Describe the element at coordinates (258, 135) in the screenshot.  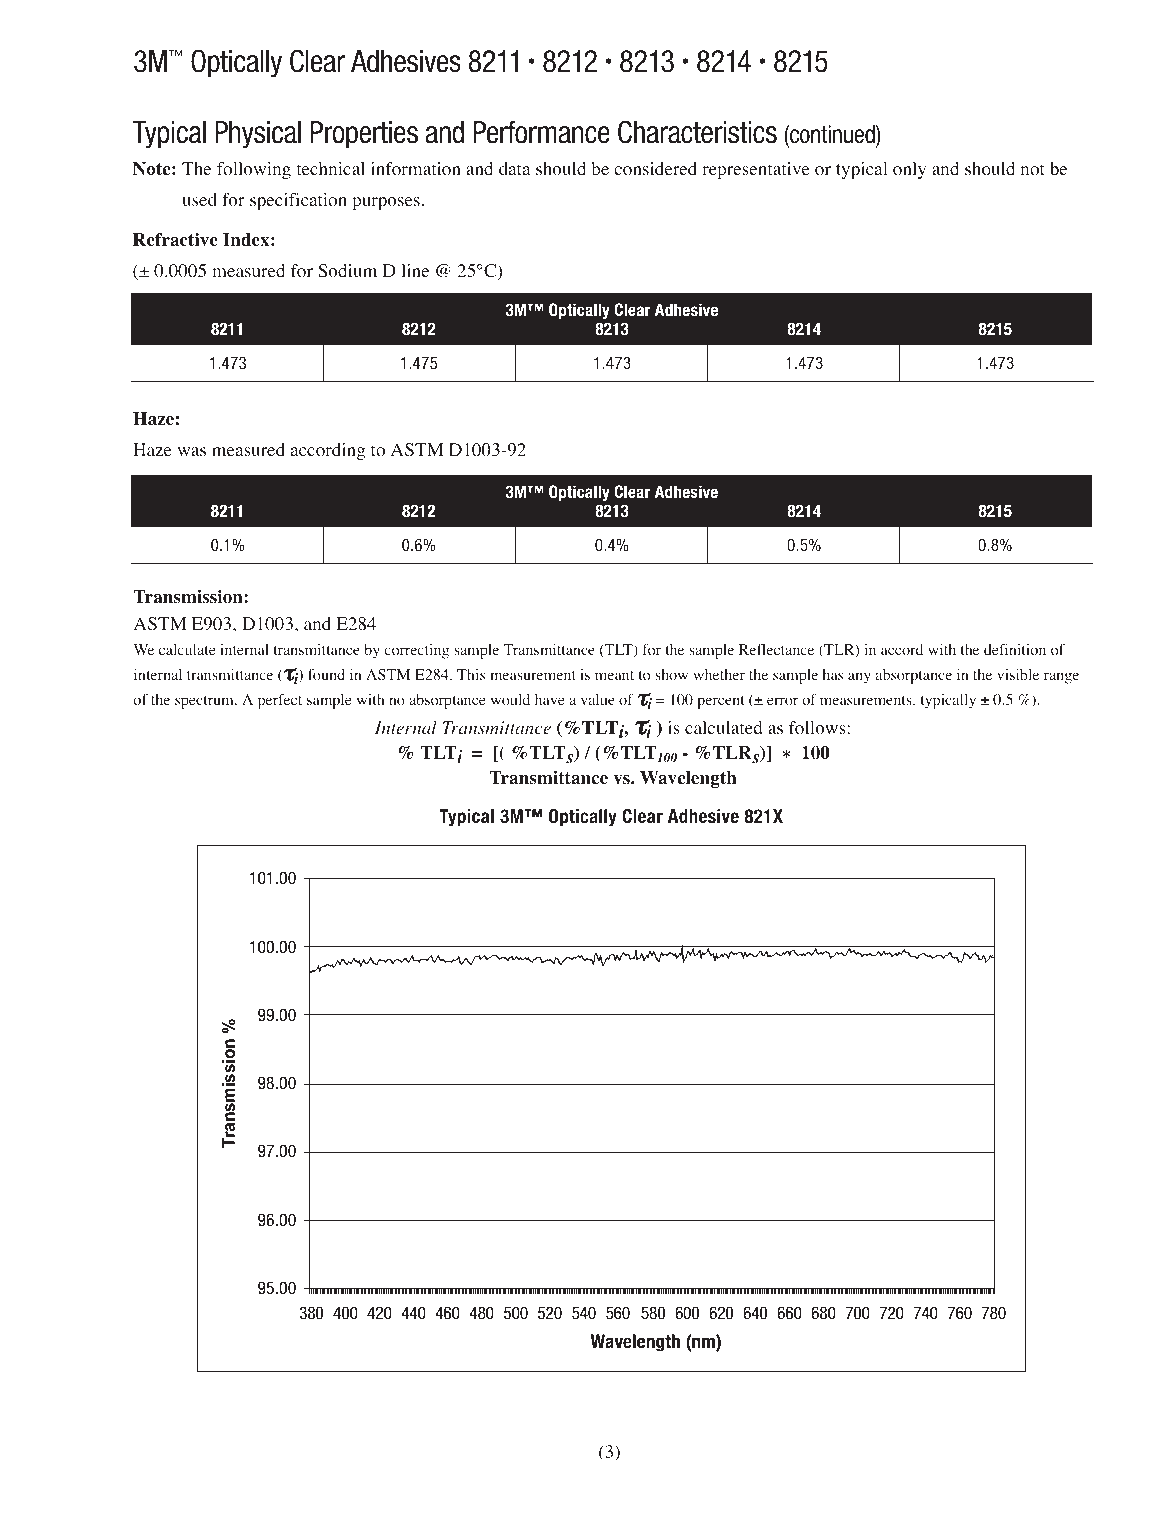
I see `Physical` at that location.
